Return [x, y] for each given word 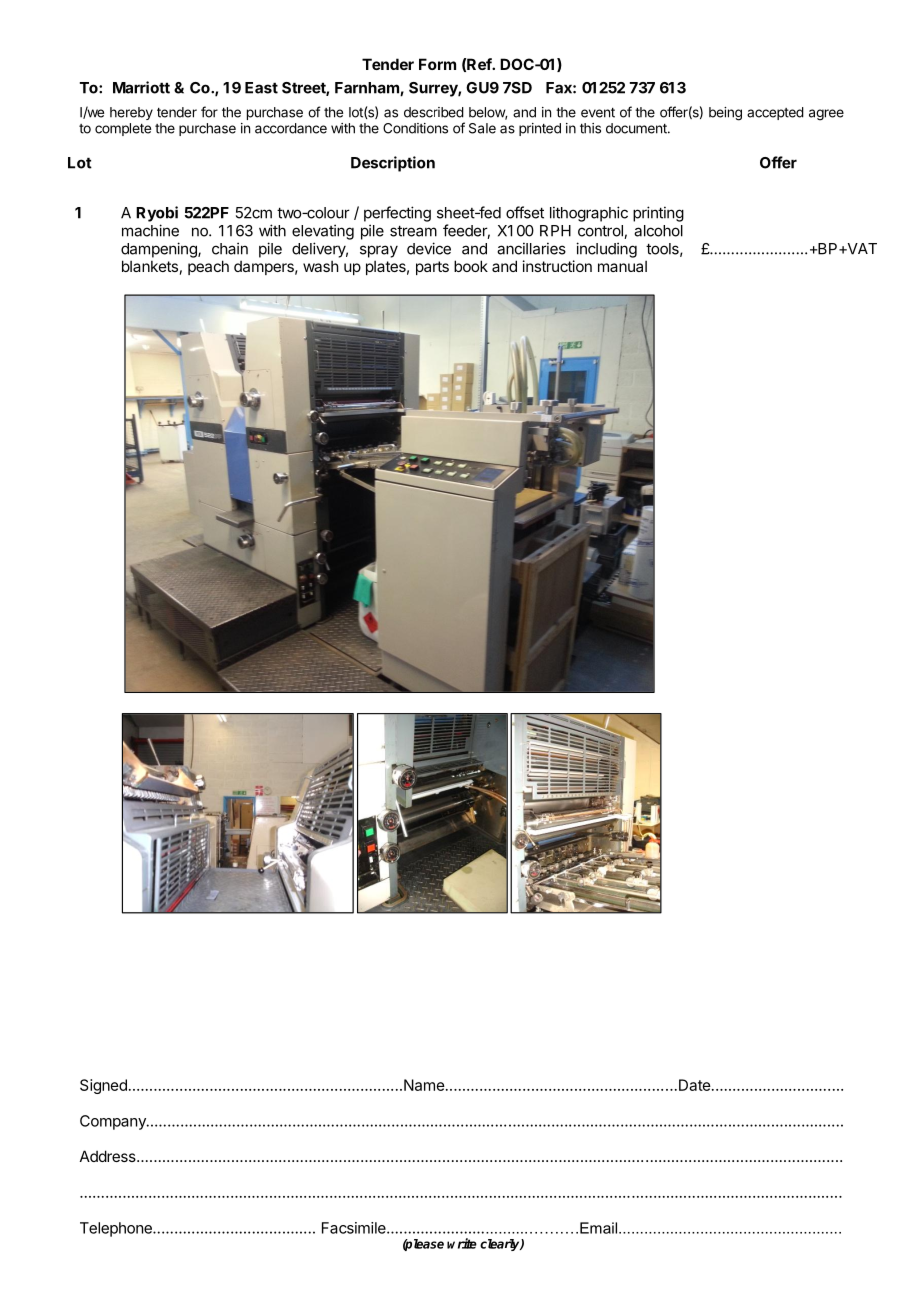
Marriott [141, 87]
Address [109, 1156]
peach [208, 267]
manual [622, 266]
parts [432, 268]
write [462, 1243]
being [725, 114]
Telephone [117, 1229]
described [434, 112]
